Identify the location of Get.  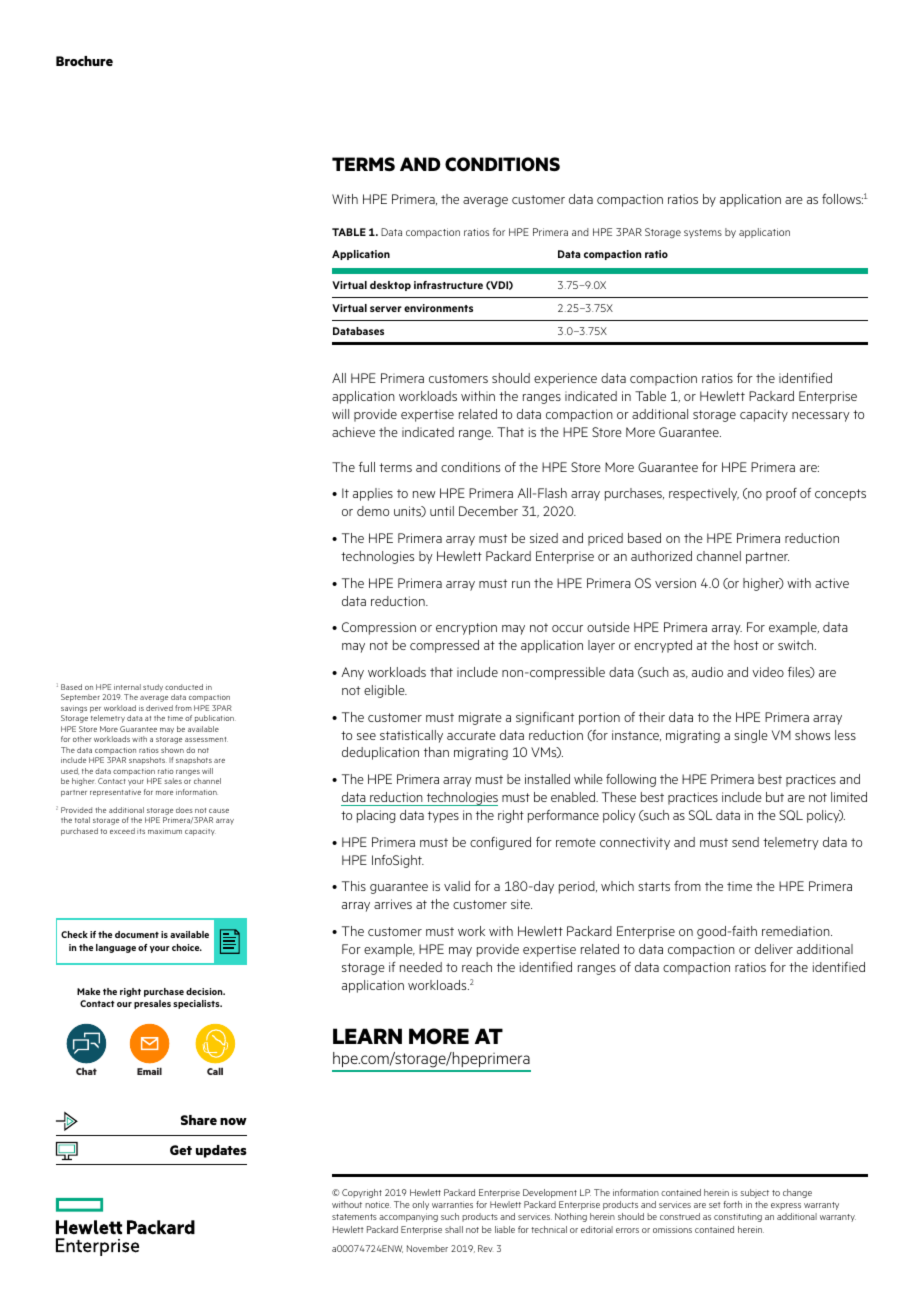
(181, 1150).
